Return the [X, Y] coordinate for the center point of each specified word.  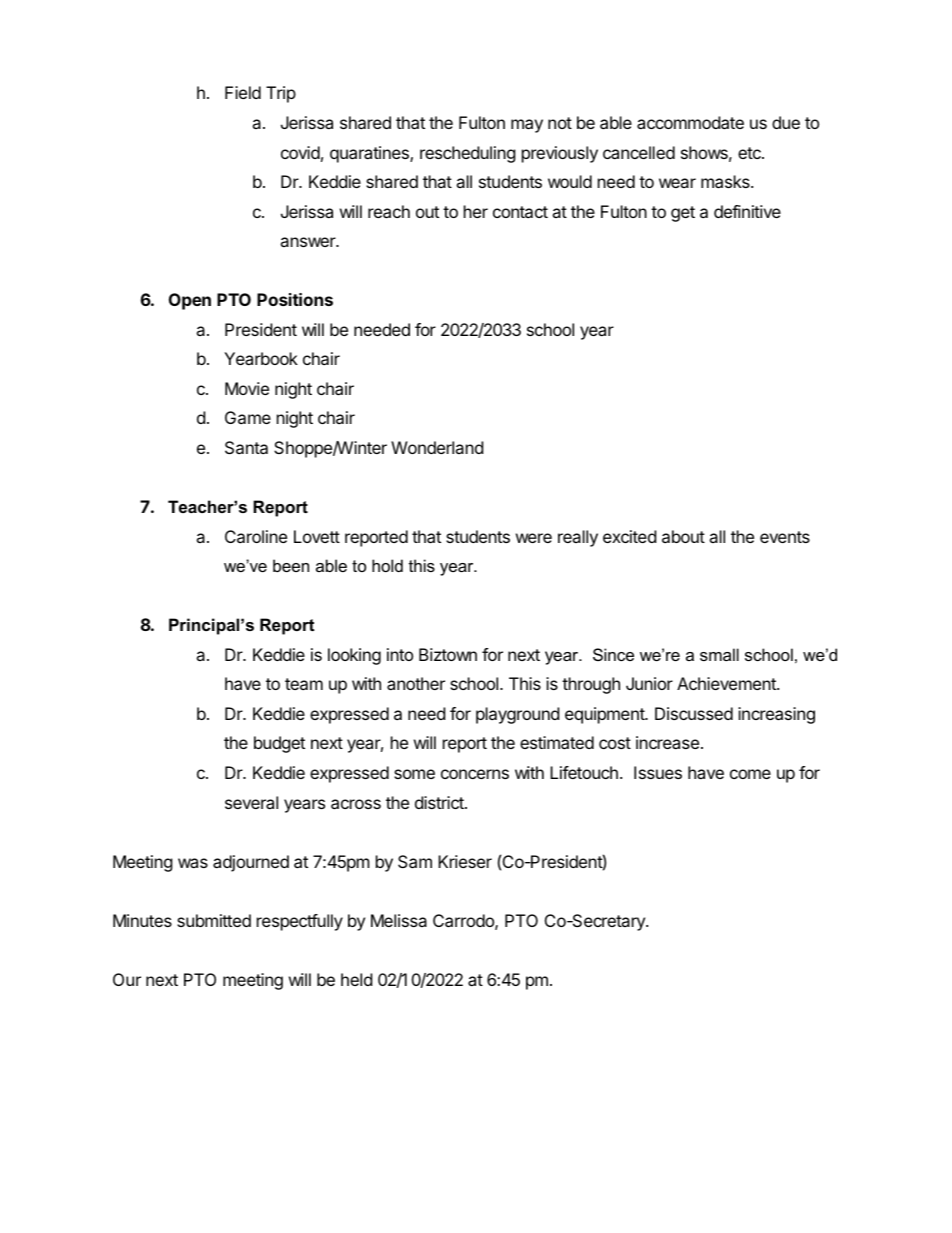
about [683, 536]
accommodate [690, 122]
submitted [214, 920]
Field [243, 92]
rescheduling [468, 154]
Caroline [256, 536]
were [534, 538]
